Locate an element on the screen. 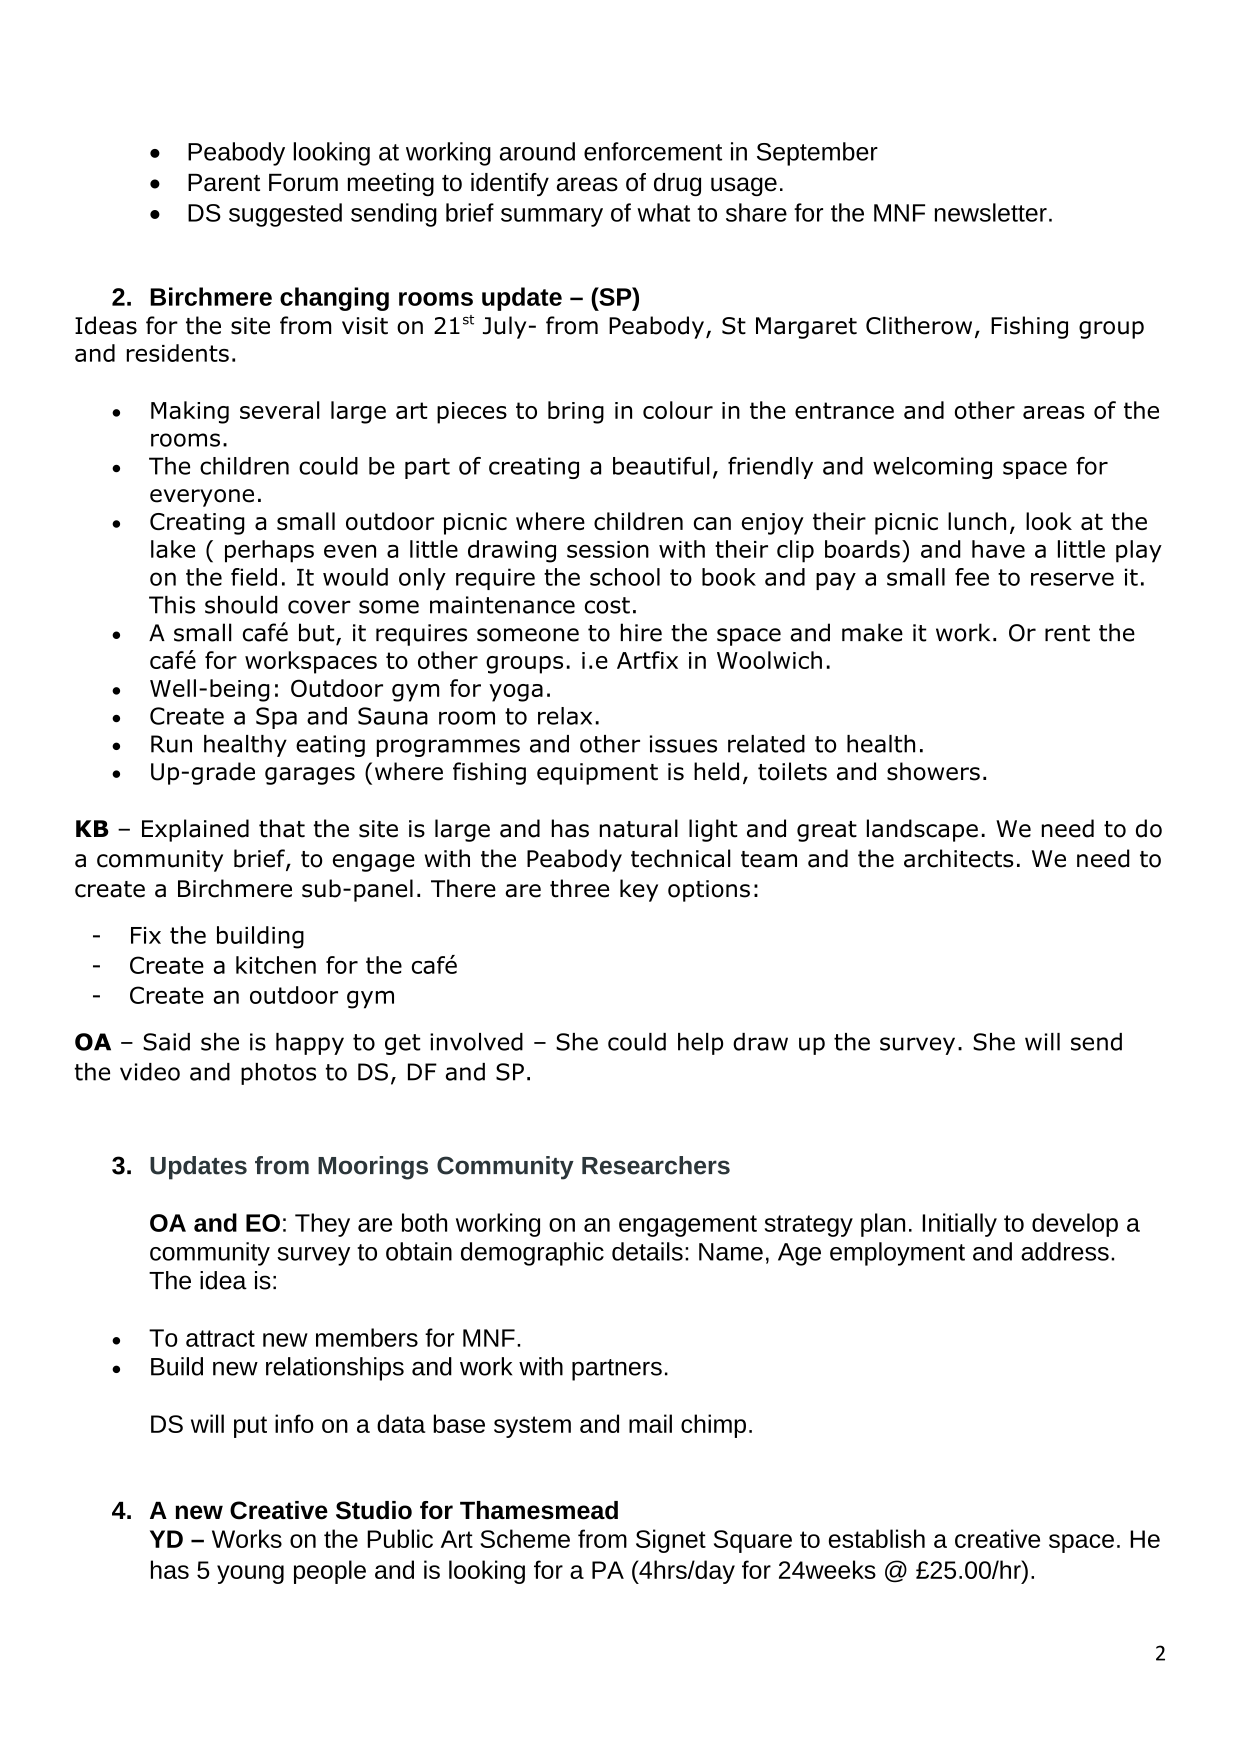 This screenshot has height=1753, width=1240. session is located at coordinates (608, 549).
